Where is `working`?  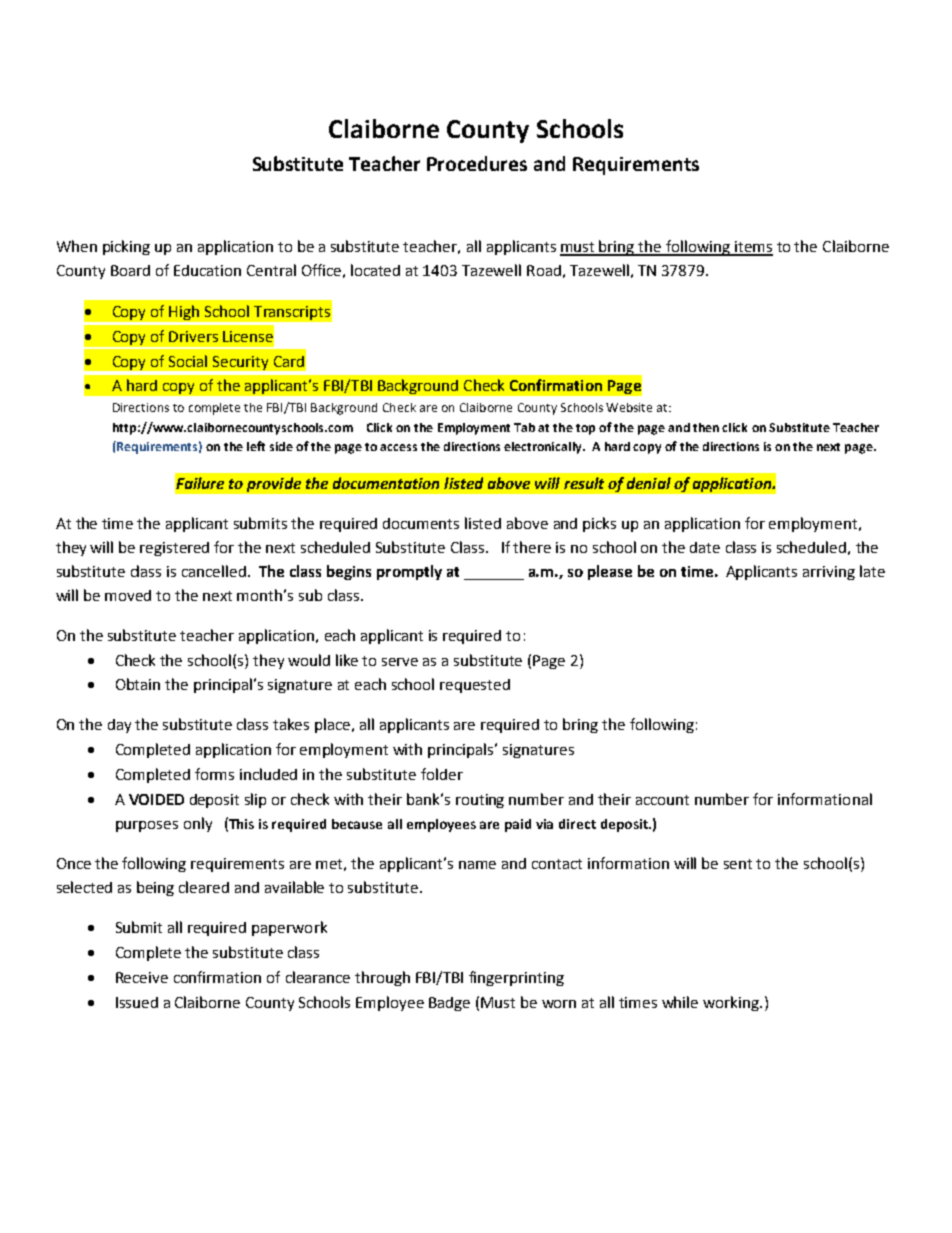 working is located at coordinates (732, 1003).
